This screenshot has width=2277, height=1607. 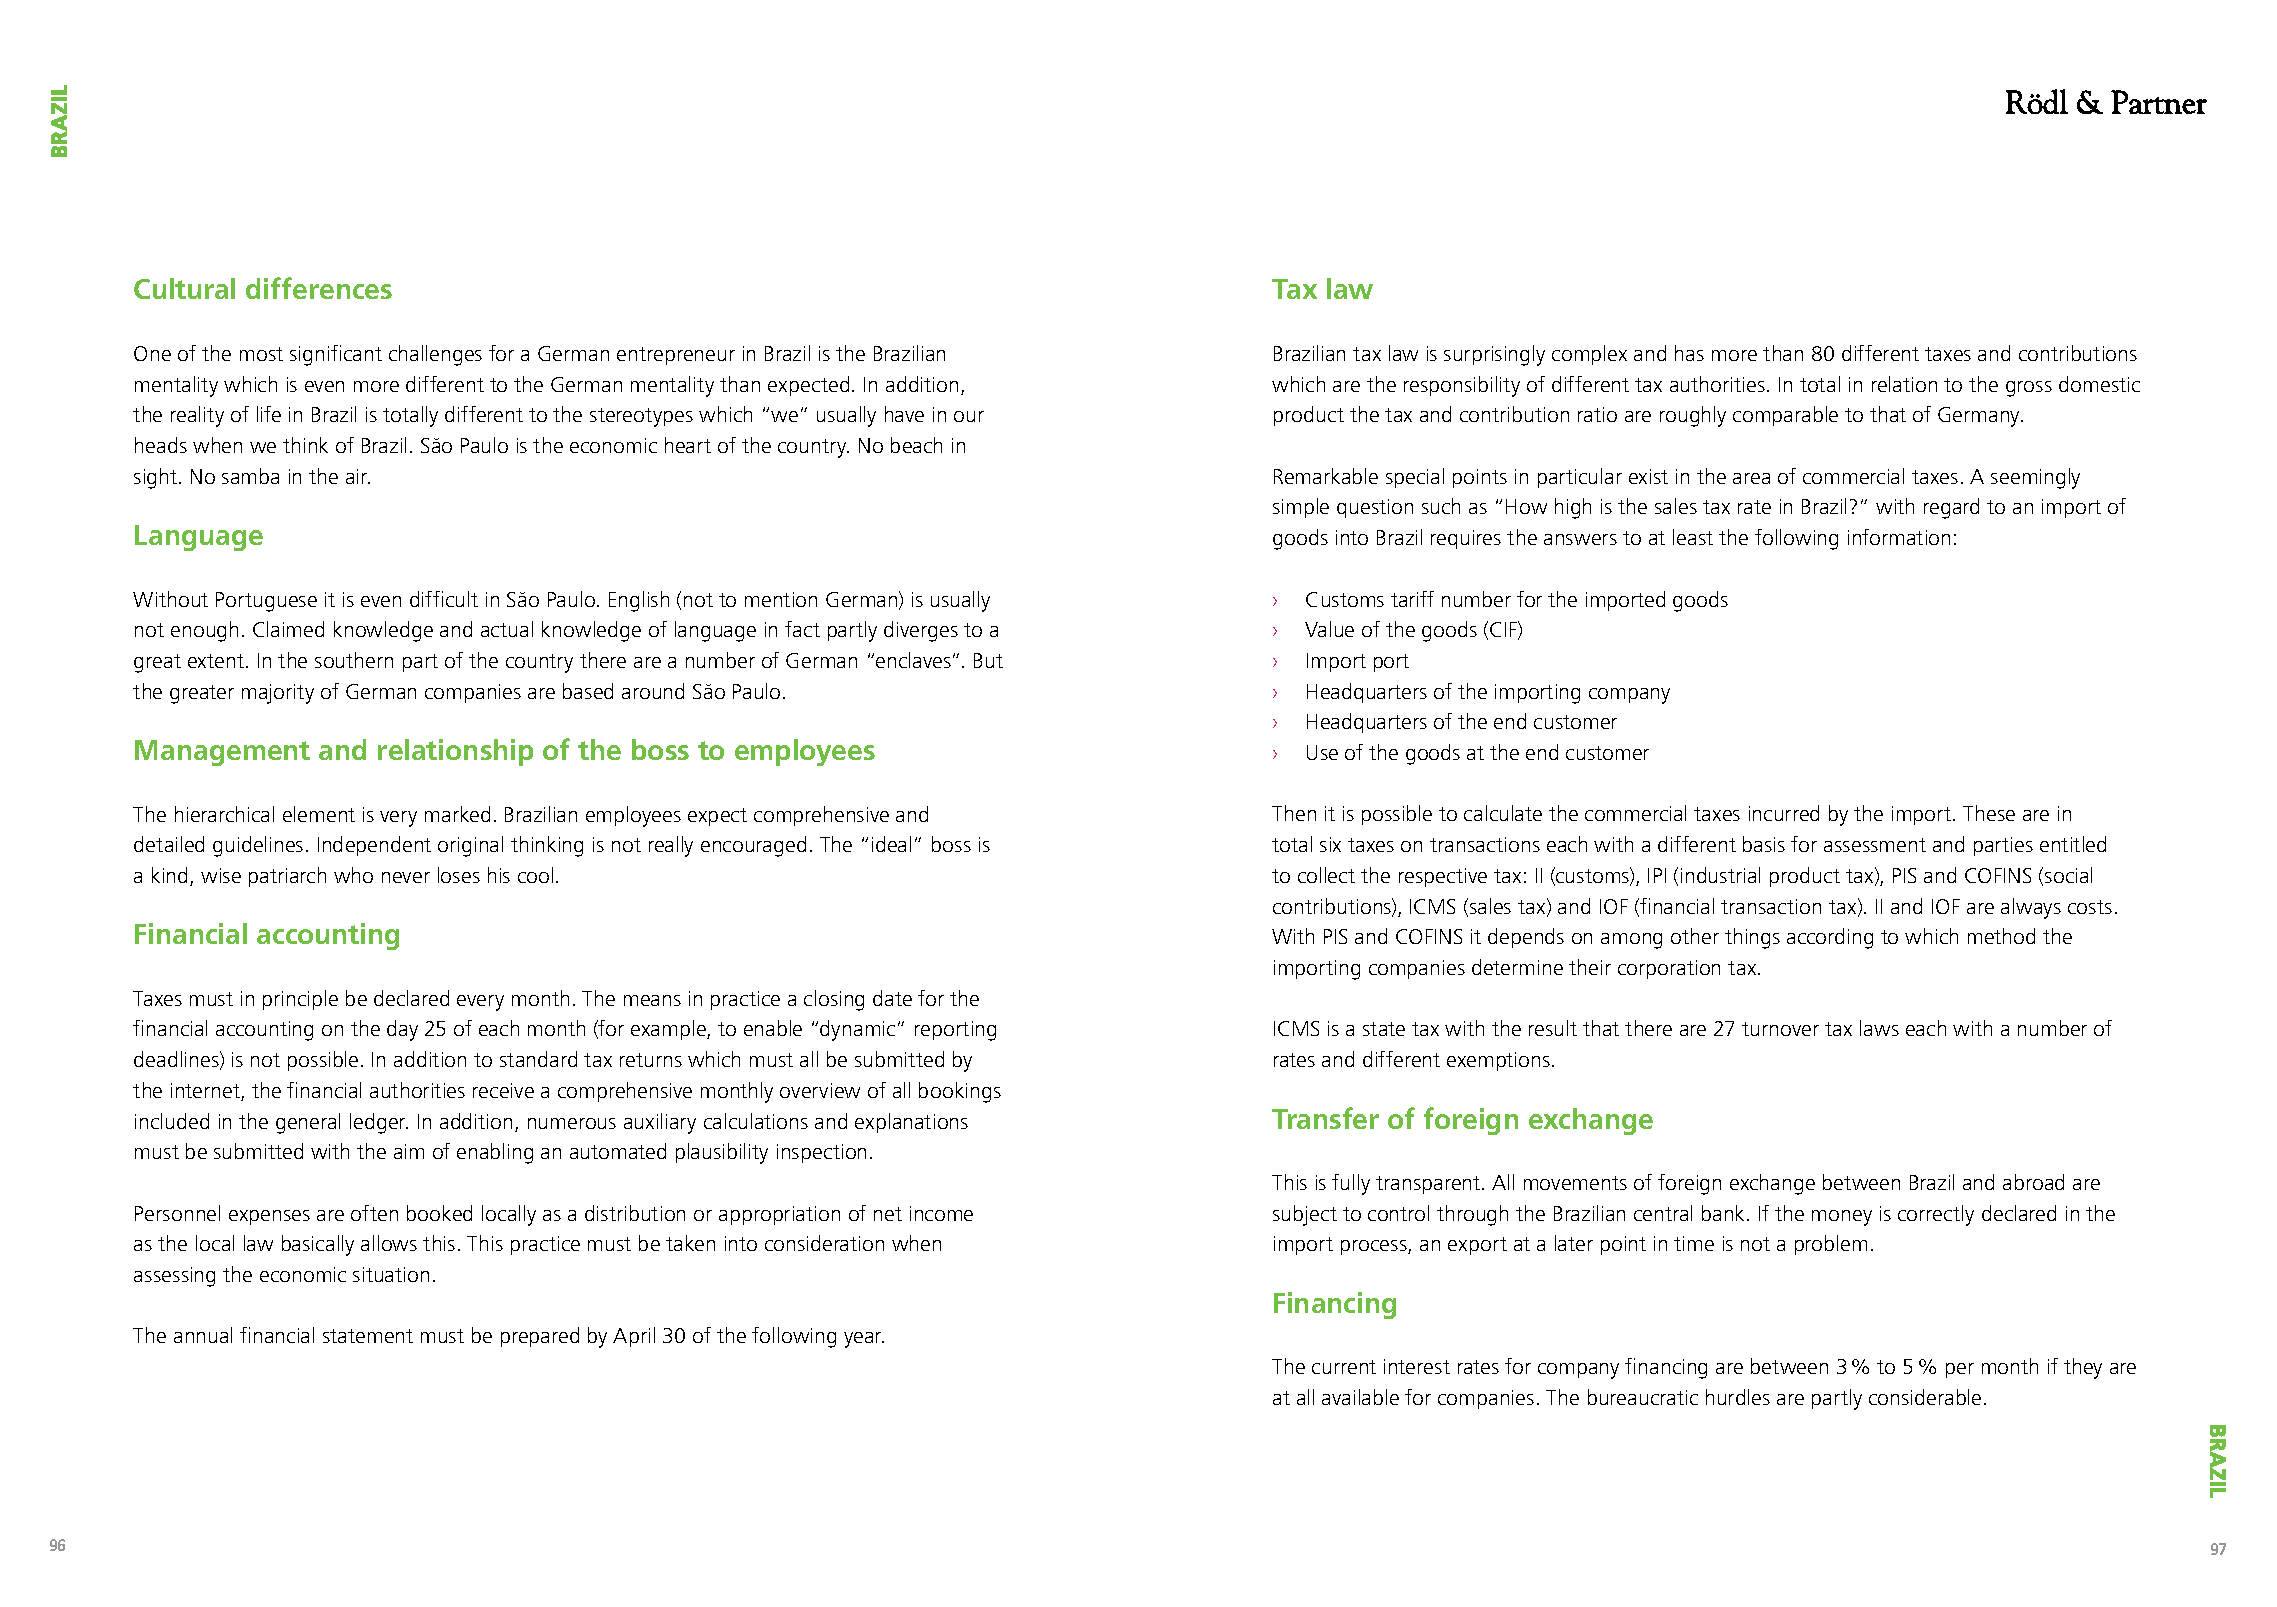 I want to click on prepared, so click(x=540, y=1337).
